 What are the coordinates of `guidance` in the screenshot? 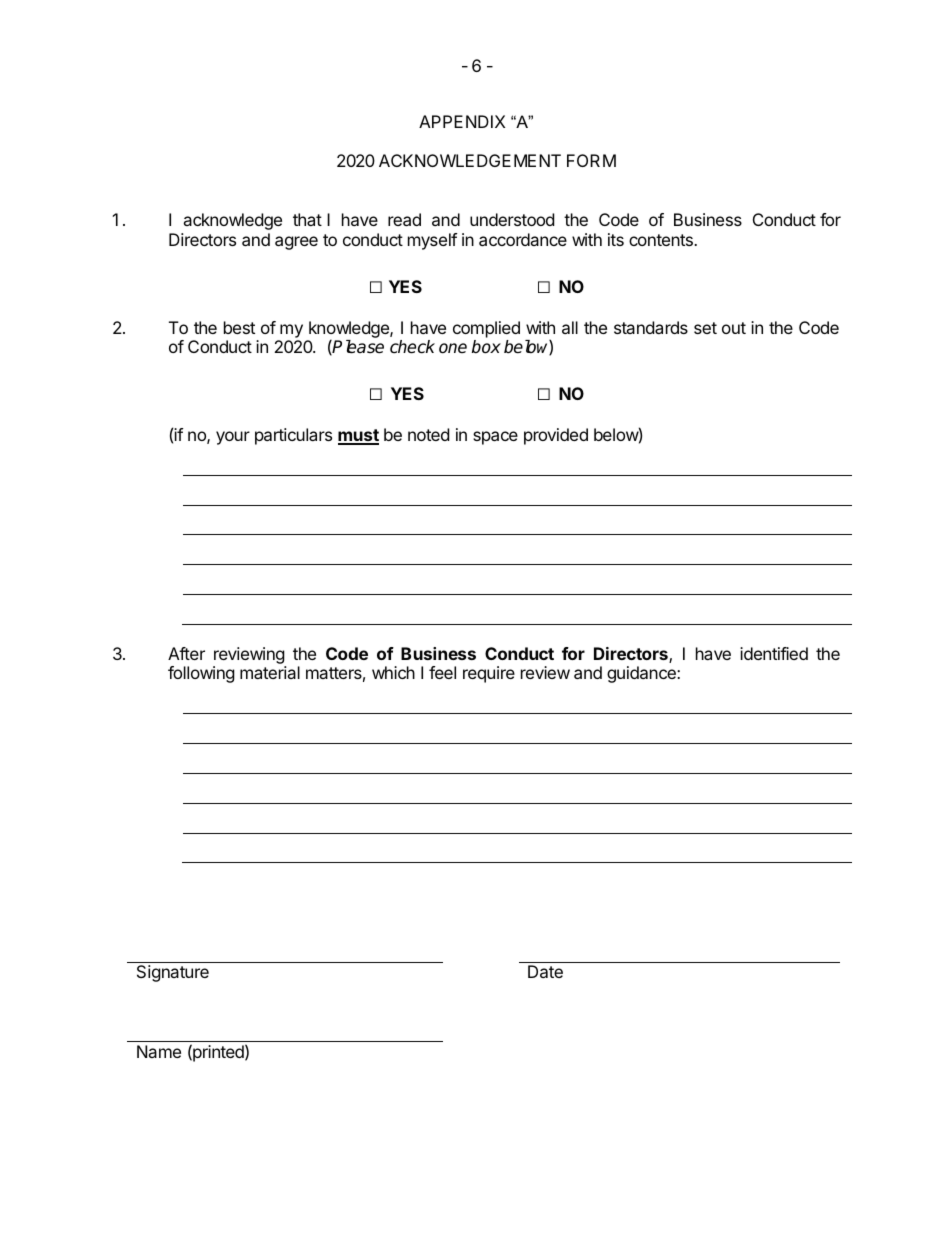 It's located at (642, 674).
